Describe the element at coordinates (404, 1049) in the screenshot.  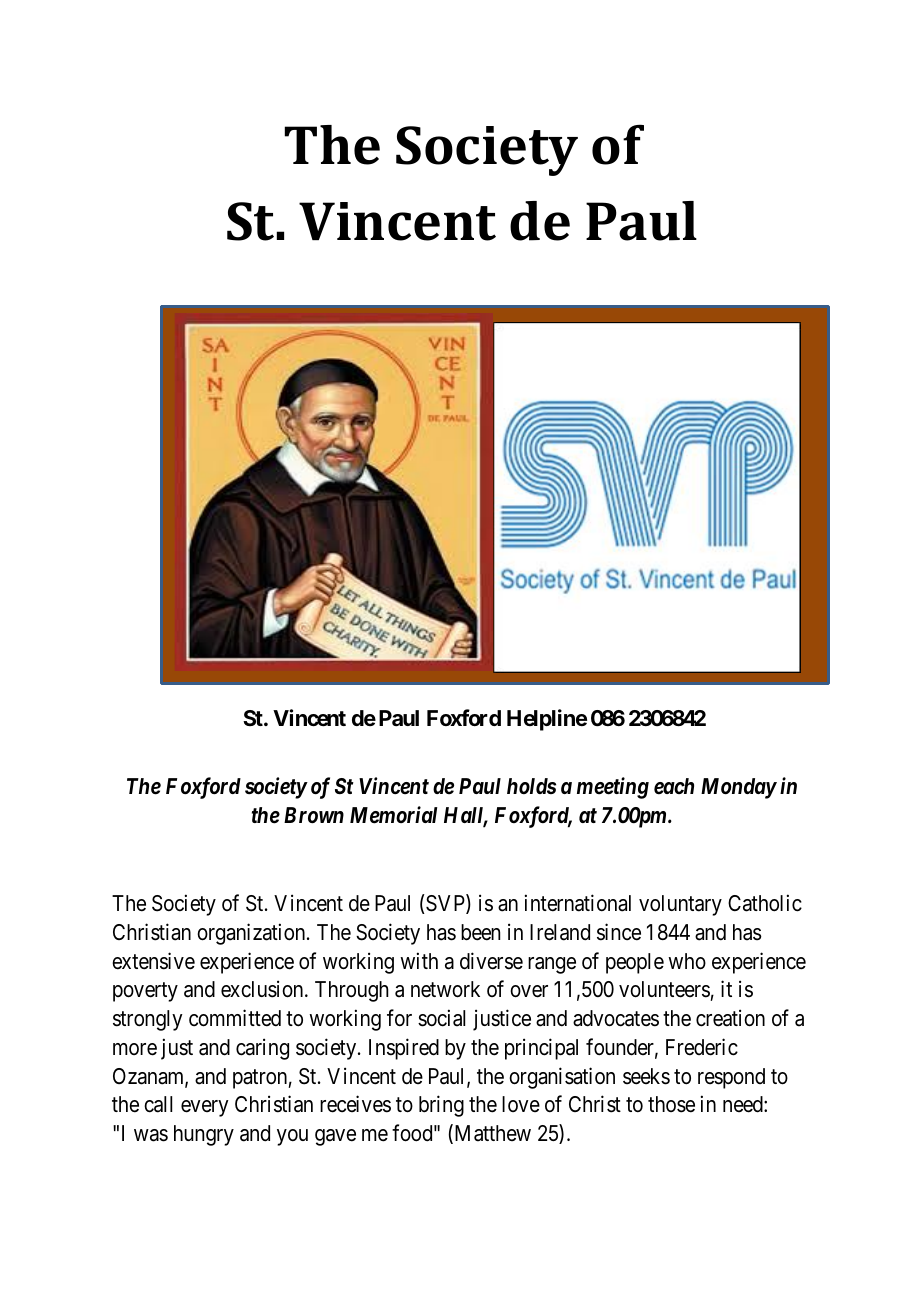
I see `Inspired` at that location.
